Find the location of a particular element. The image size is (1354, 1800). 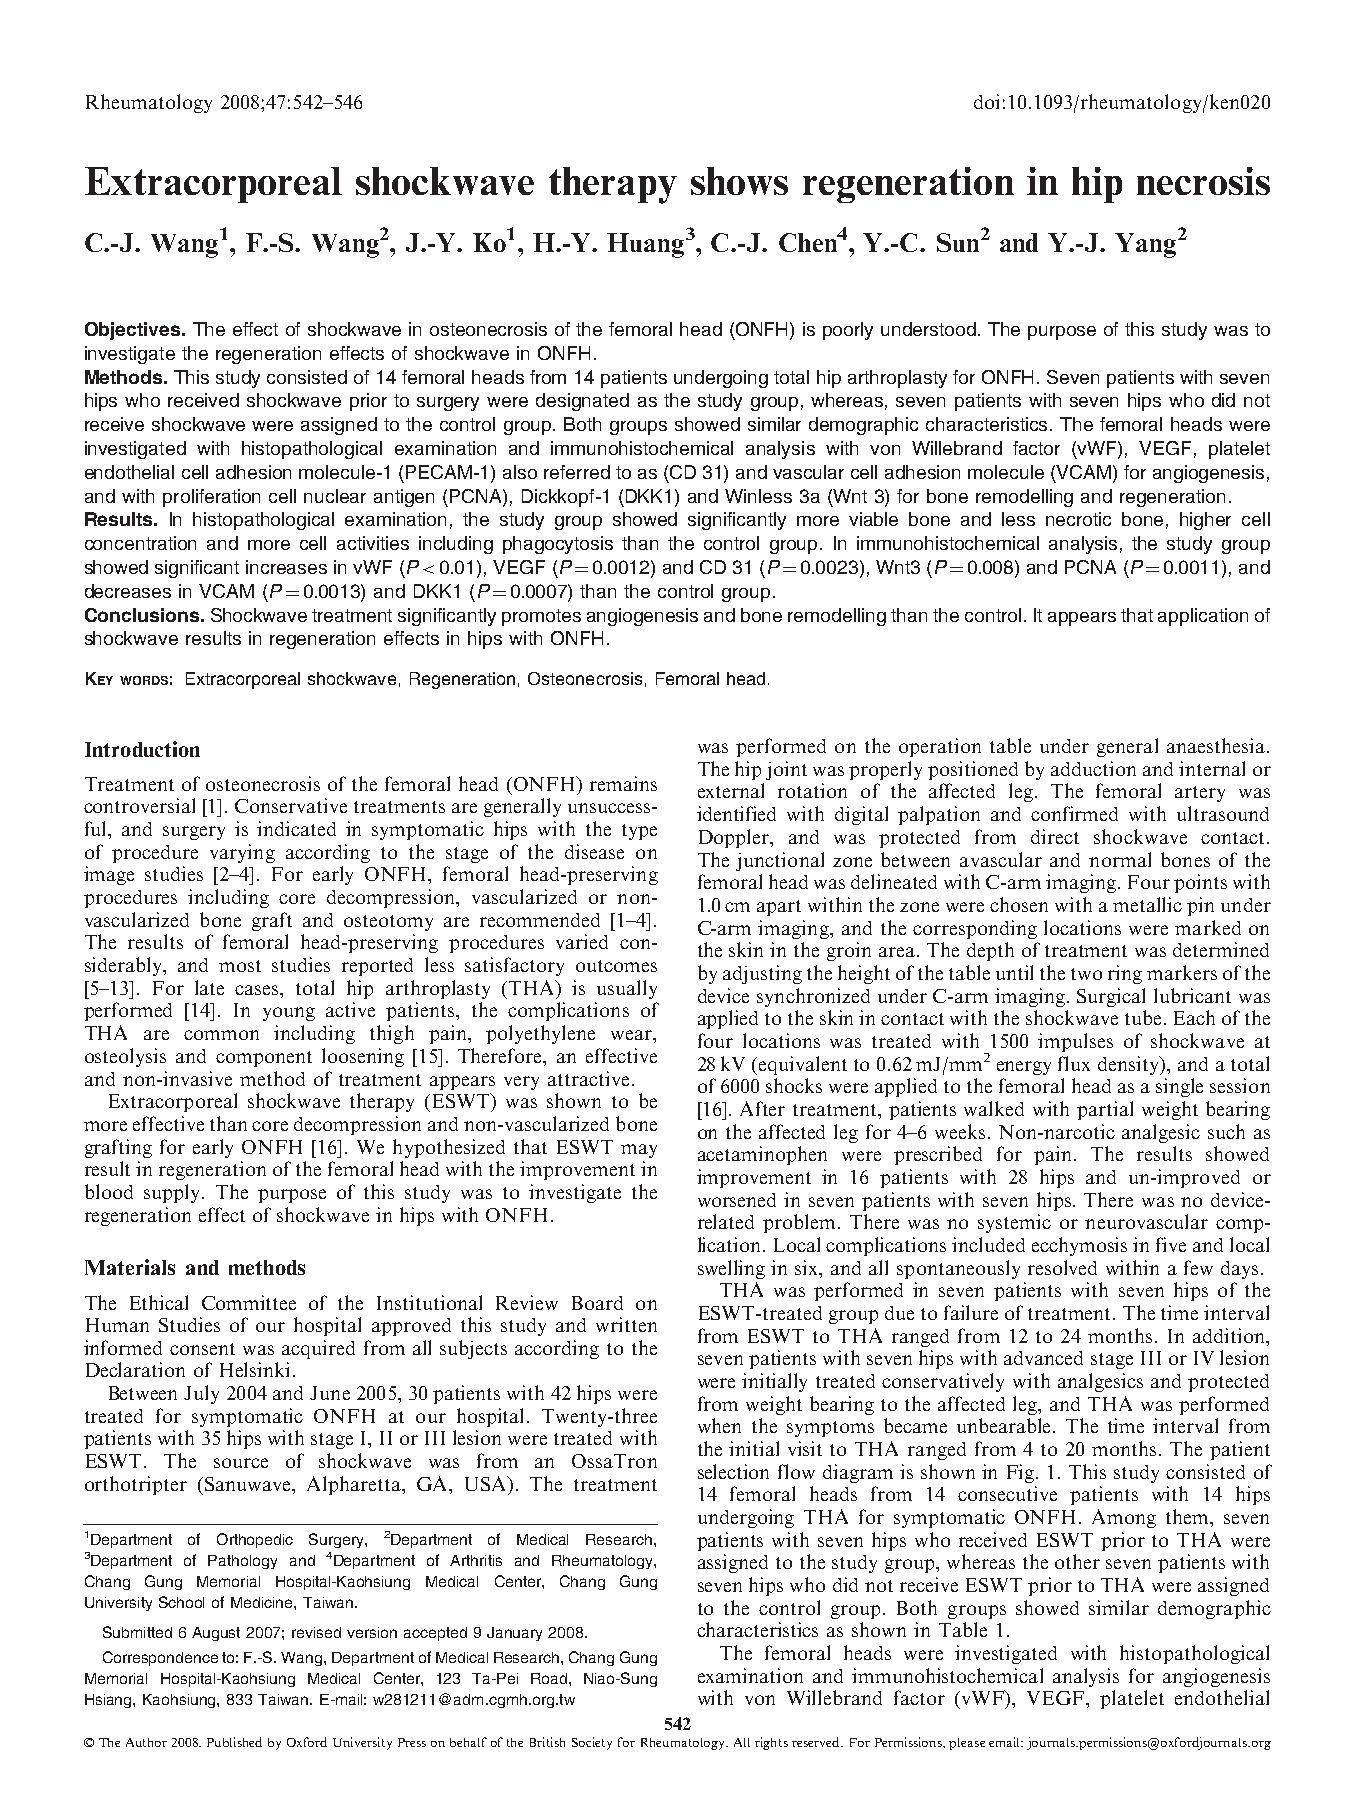

Published is located at coordinates (234, 1742).
